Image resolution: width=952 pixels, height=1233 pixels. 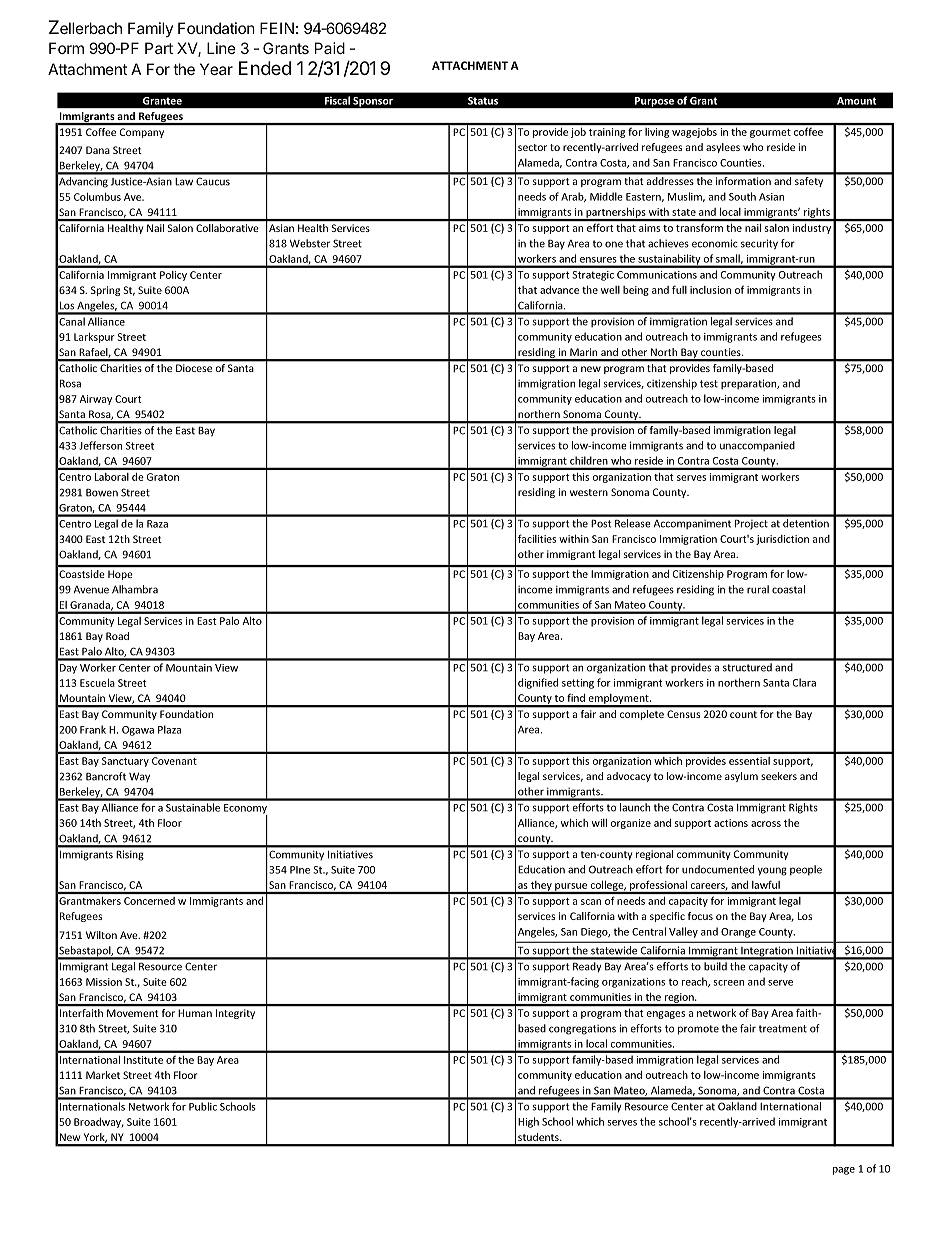 What do you see at coordinates (174, 761) in the document?
I see `Covenant` at bounding box center [174, 761].
